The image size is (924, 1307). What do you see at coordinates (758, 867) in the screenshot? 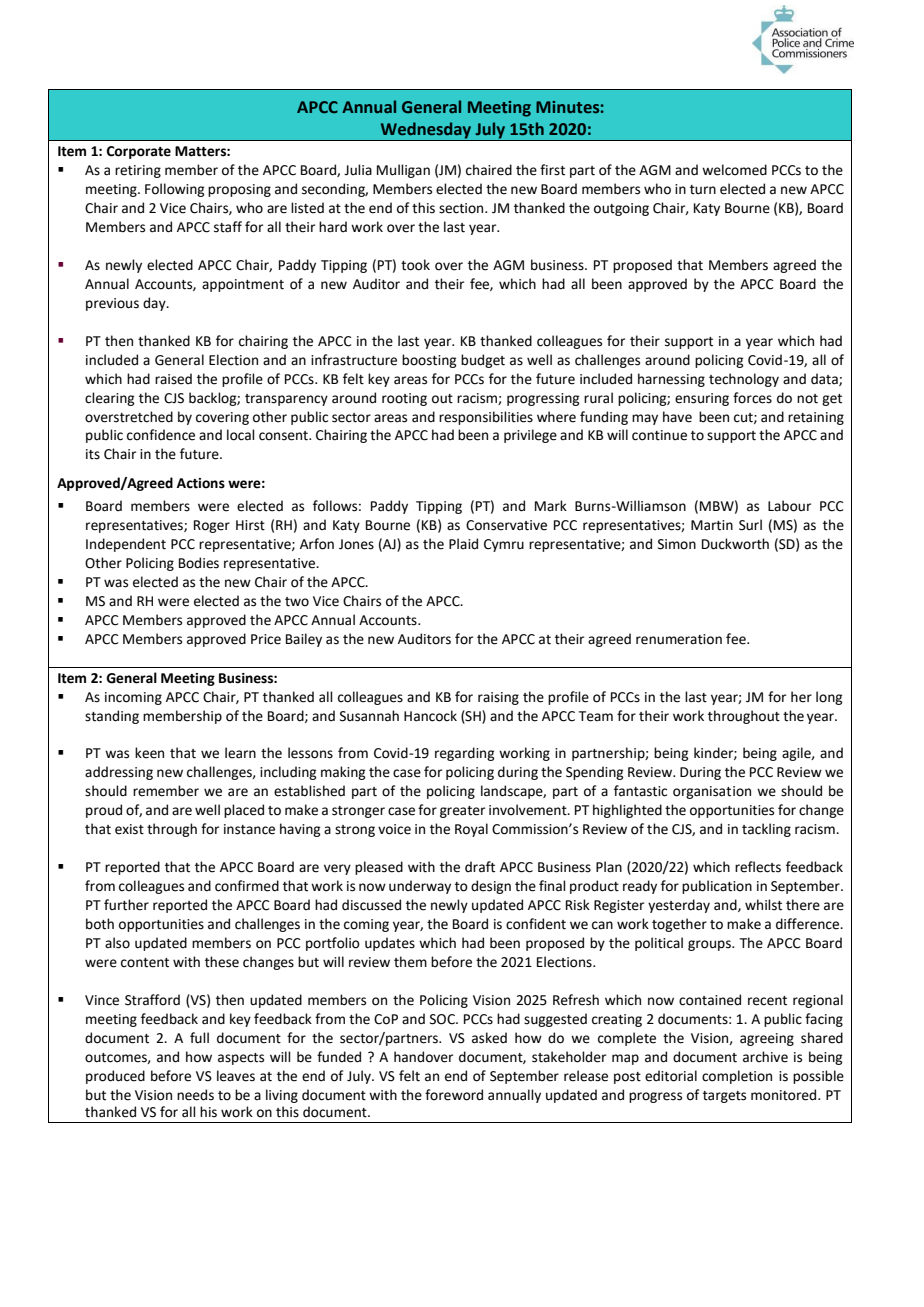
I see `reflects` at bounding box center [758, 867].
